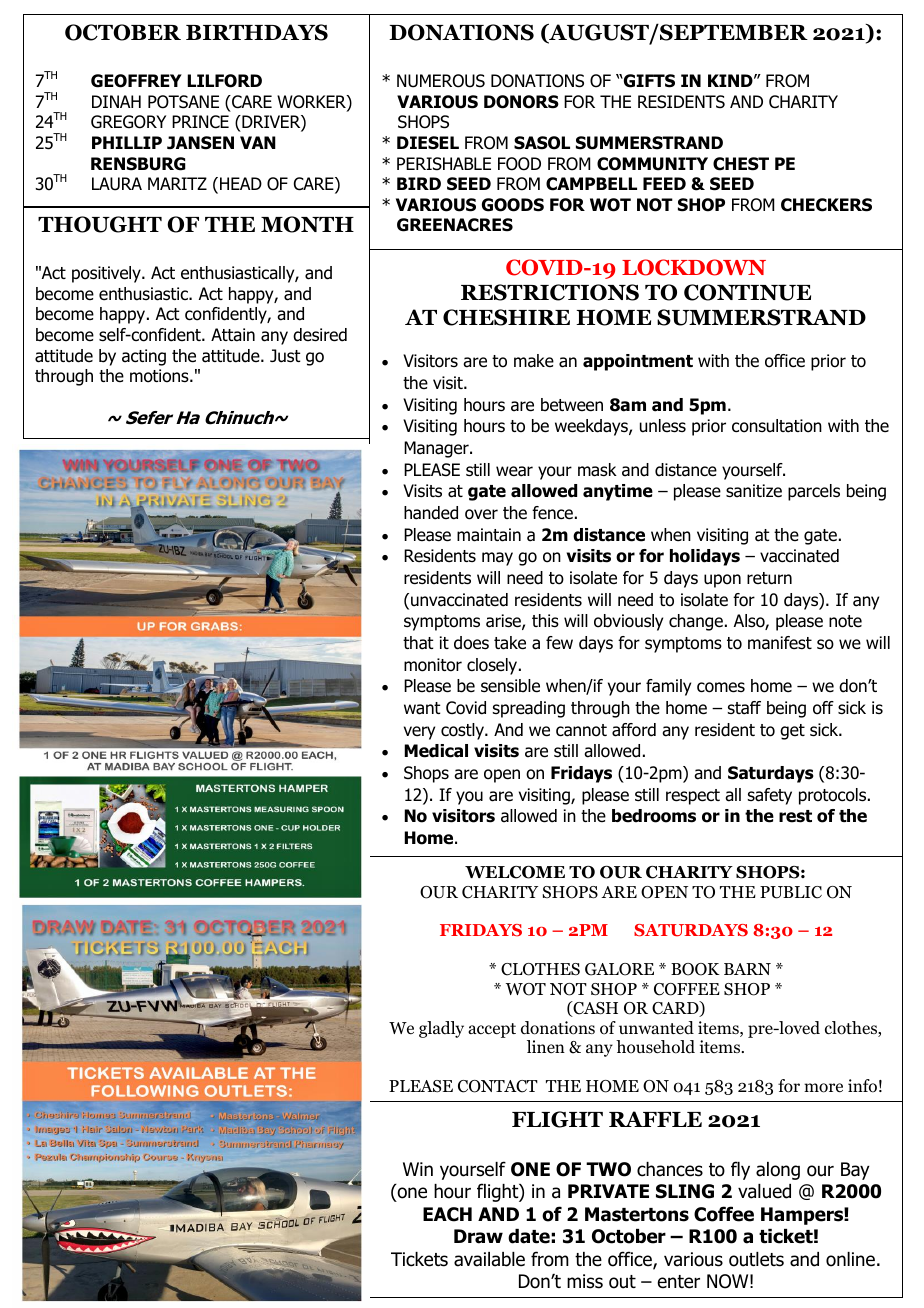 The height and width of the screenshot is (1308, 924). Describe the element at coordinates (200, 122) in the screenshot. I see `PRINCE` at that location.
